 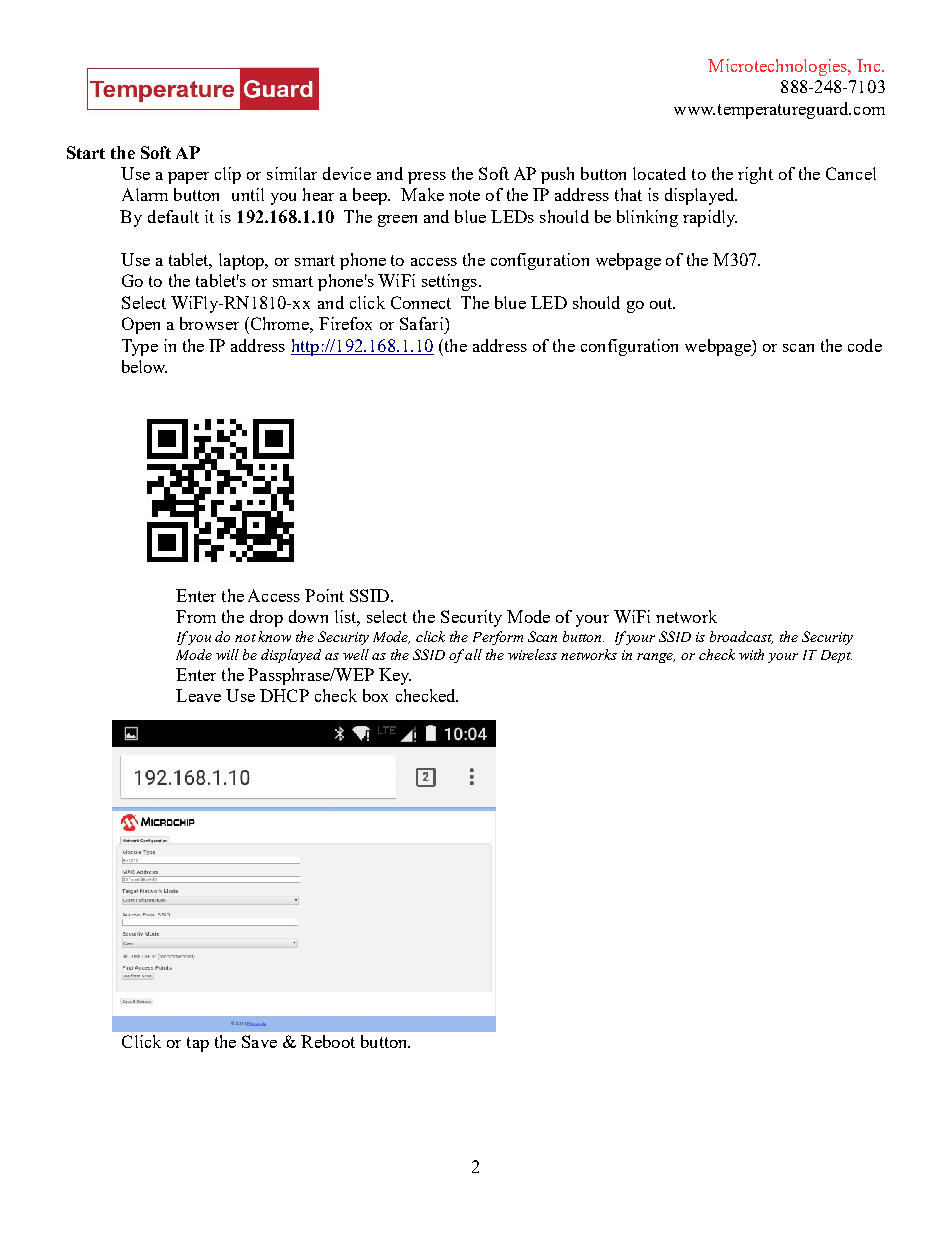 I want to click on settings, so click(x=451, y=282).
